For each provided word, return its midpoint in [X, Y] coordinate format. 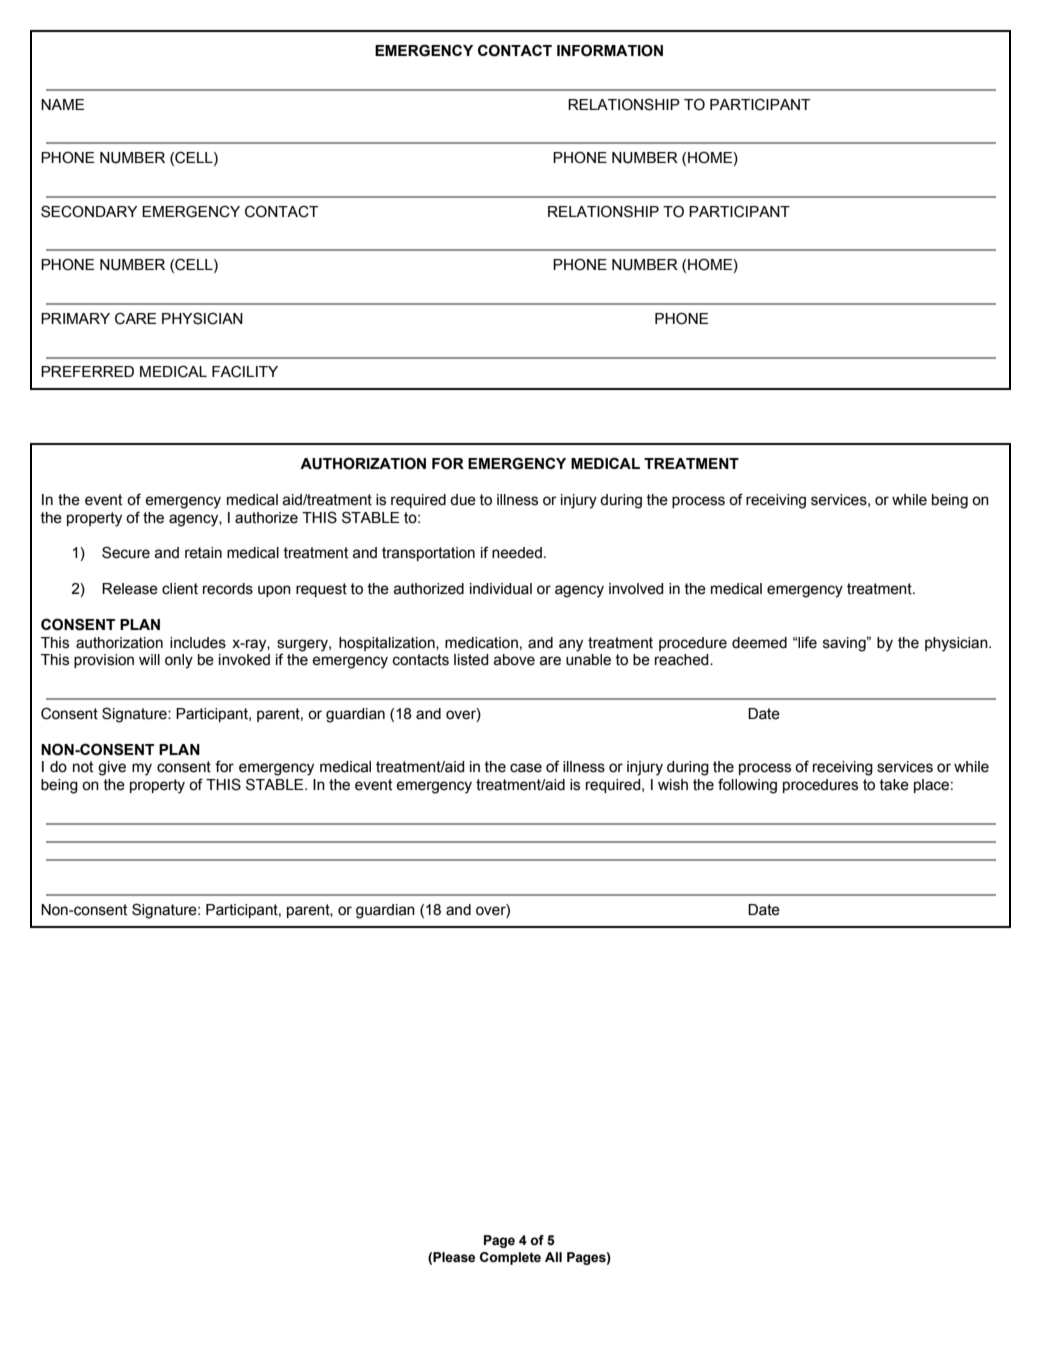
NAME [62, 104]
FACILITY [245, 371]
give [112, 768]
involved [636, 589]
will [149, 659]
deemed [759, 643]
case [526, 768]
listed [471, 660]
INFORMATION [610, 50]
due [463, 500]
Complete [510, 1258]
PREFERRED [87, 371]
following [747, 786]
